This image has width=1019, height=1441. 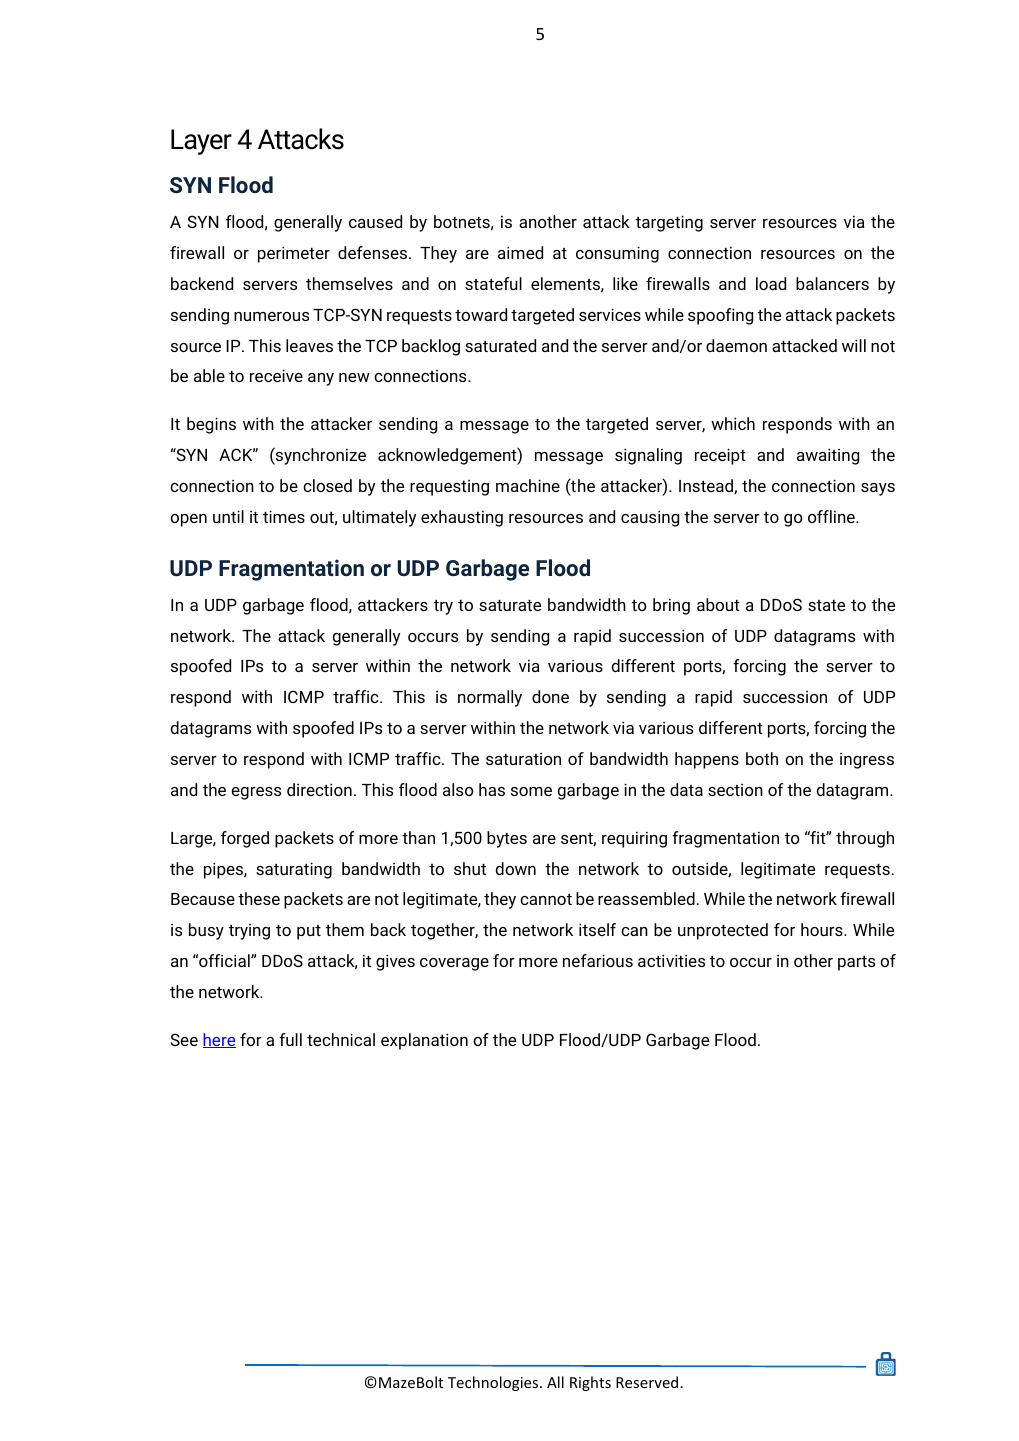 I want to click on Technologies, so click(x=494, y=1383).
